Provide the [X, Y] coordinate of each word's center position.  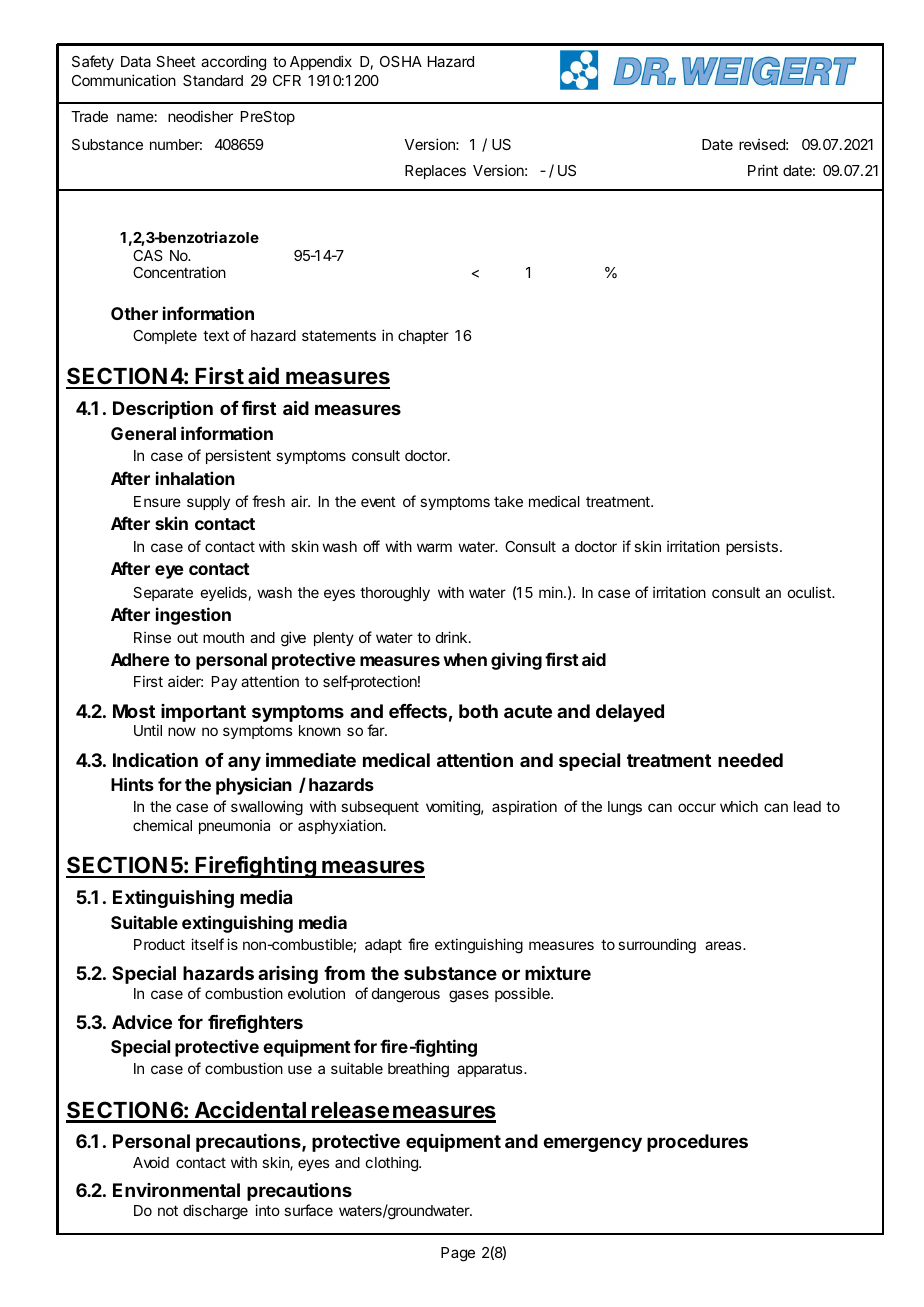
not [168, 1210]
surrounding [657, 946]
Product [159, 944]
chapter [423, 337]
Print [763, 170]
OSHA [401, 61]
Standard [213, 80]
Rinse [152, 637]
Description [163, 409]
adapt [383, 946]
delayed [630, 713]
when [465, 659]
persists [752, 547]
